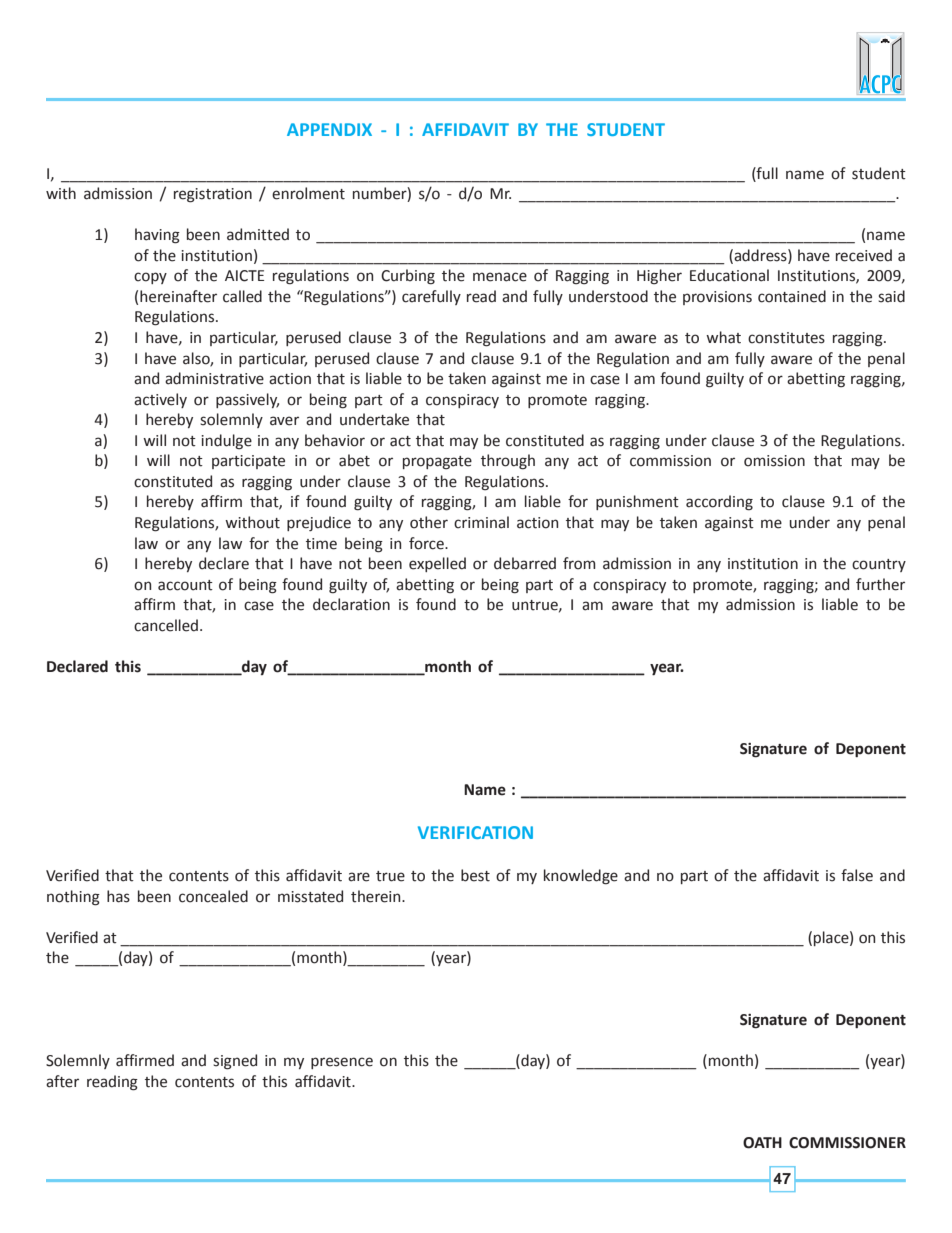  Describe the element at coordinates (213, 195) in the screenshot. I see `registration` at that location.
